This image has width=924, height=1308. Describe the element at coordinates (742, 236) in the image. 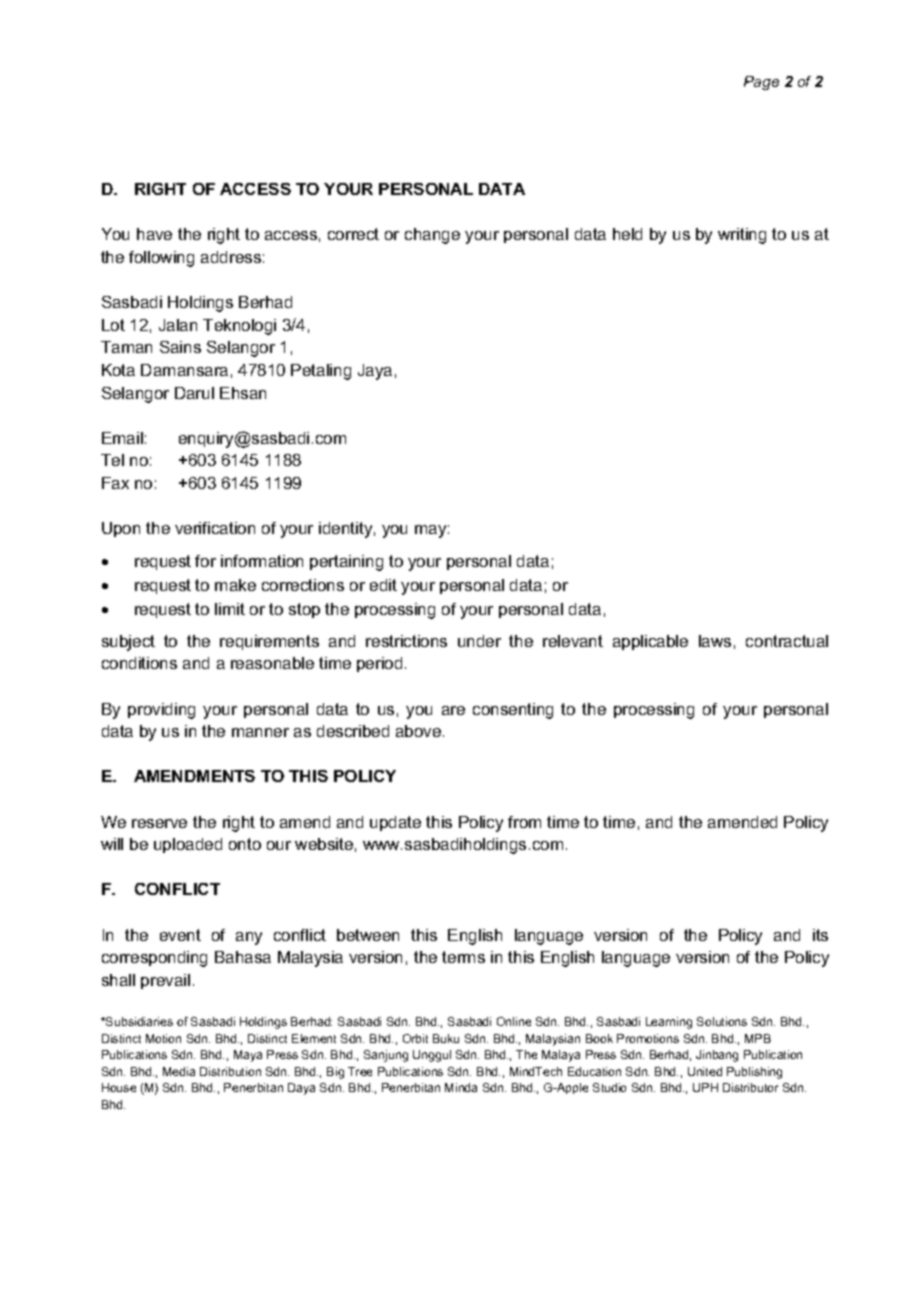

I see `writing` at that location.
